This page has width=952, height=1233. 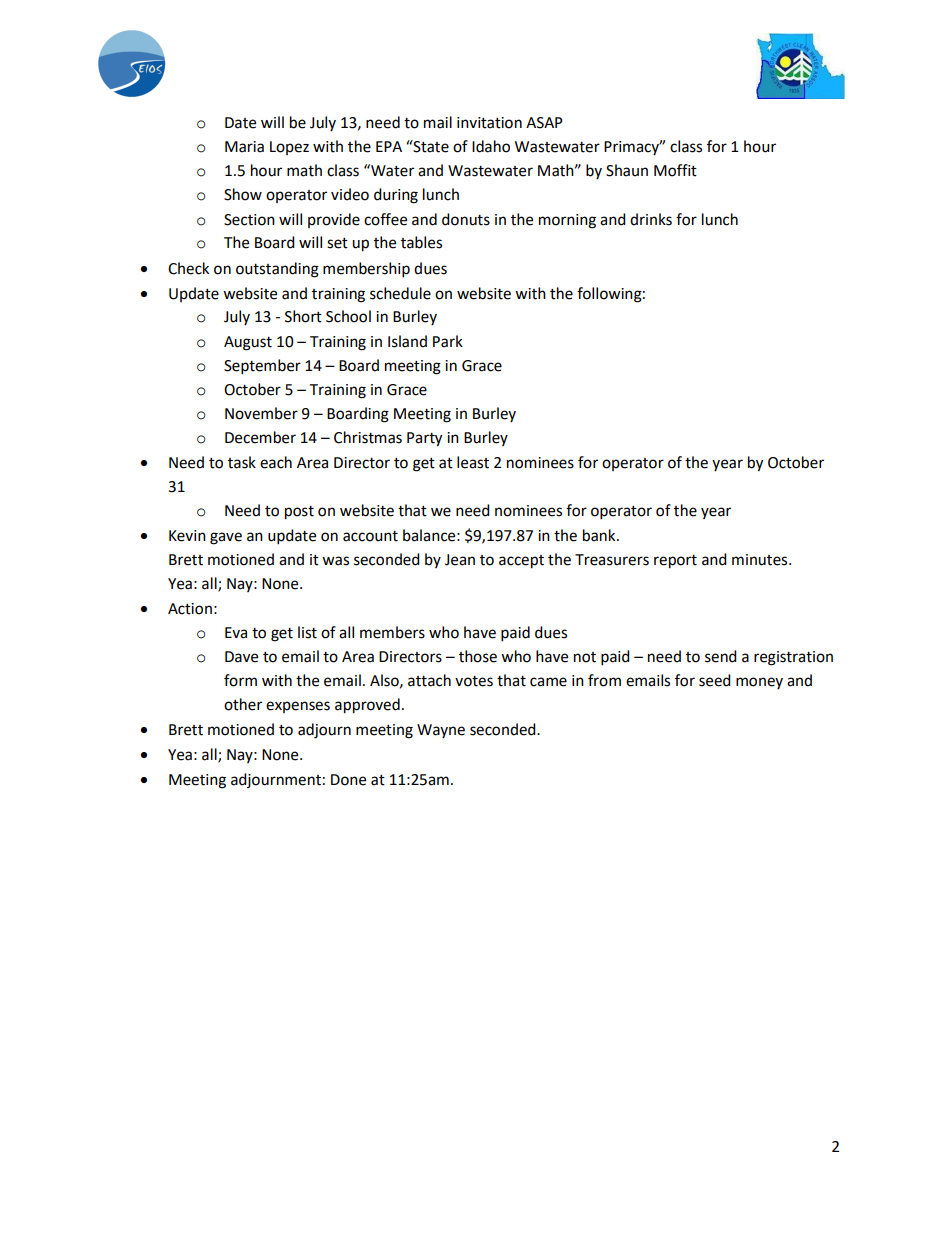 I want to click on report, so click(x=675, y=562).
